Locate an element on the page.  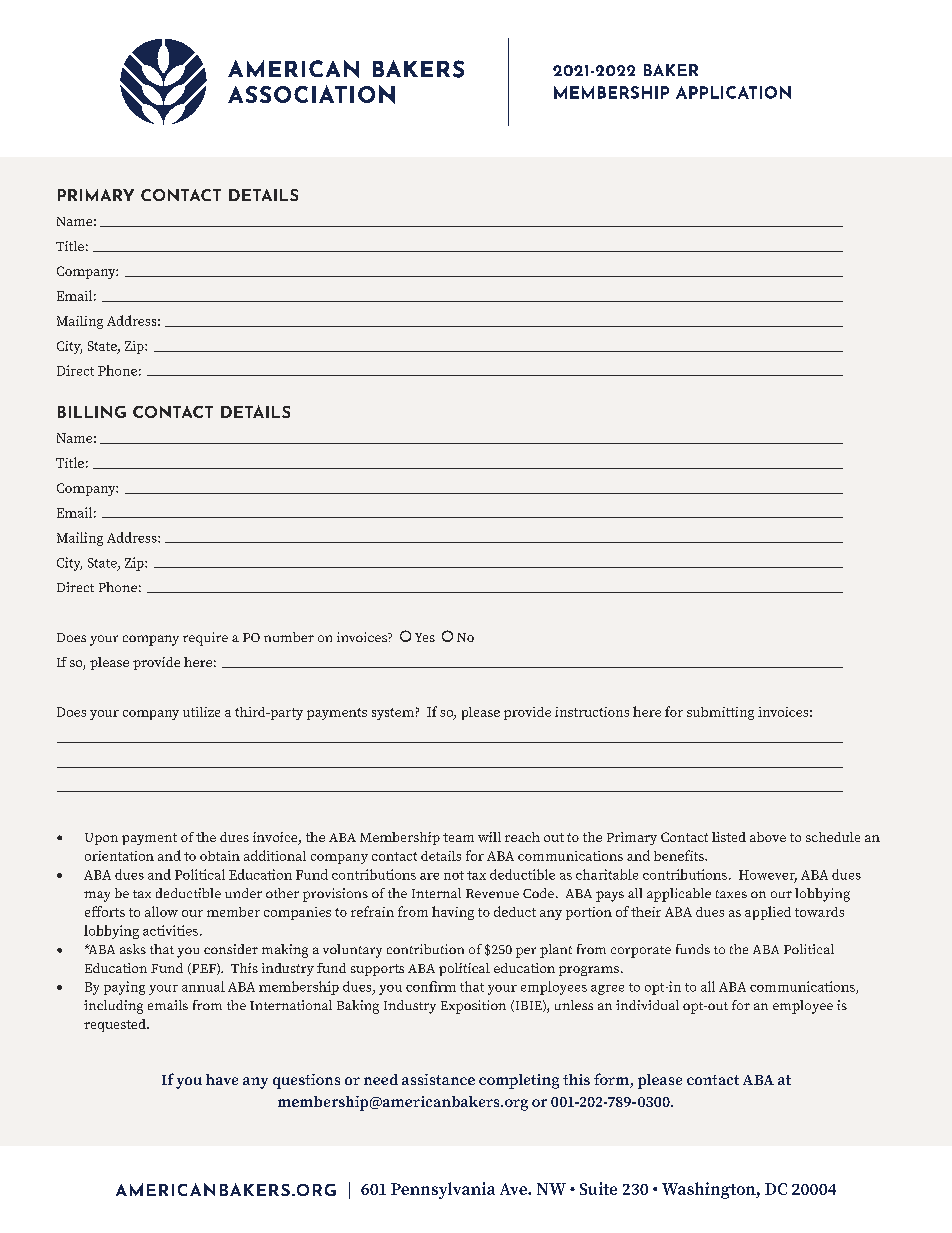
submitting is located at coordinates (720, 713).
